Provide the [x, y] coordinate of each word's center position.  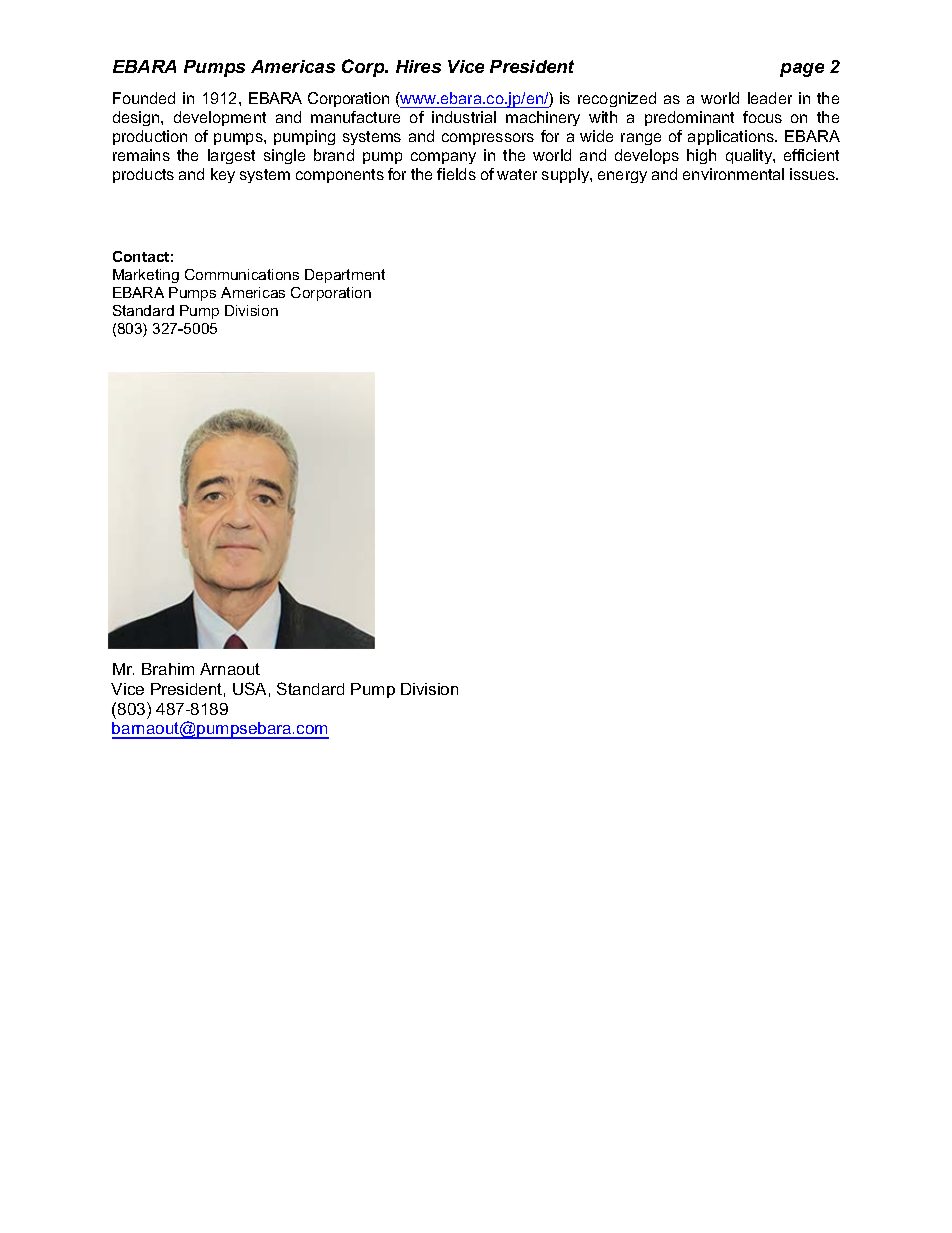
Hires [418, 66]
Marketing [146, 276]
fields [456, 174]
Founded [144, 98]
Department [345, 276]
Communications [242, 274]
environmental [733, 174]
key [223, 175]
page [802, 70]
